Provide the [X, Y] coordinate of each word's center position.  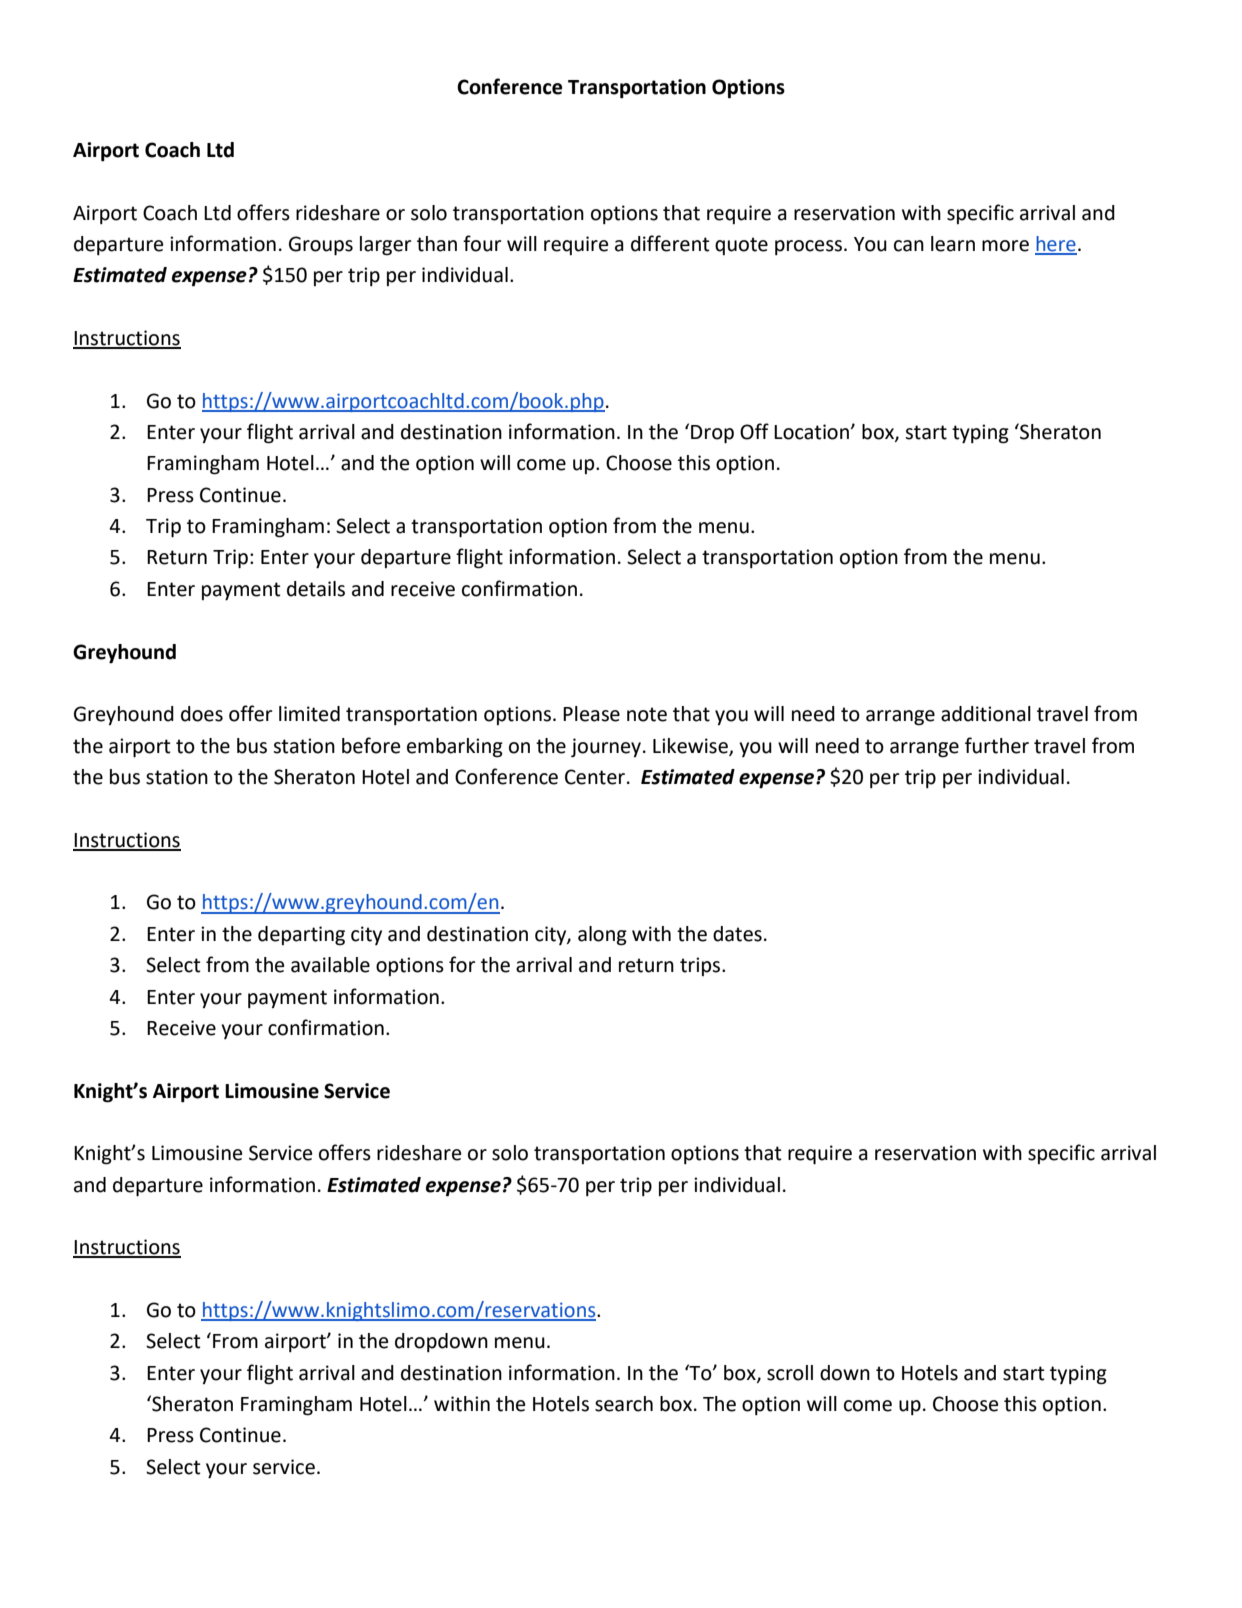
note [647, 714]
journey [606, 748]
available [330, 965]
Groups [321, 246]
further [997, 745]
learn [953, 244]
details [316, 589]
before [371, 745]
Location [813, 432]
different [670, 243]
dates [737, 934]
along [602, 936]
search [624, 1404]
